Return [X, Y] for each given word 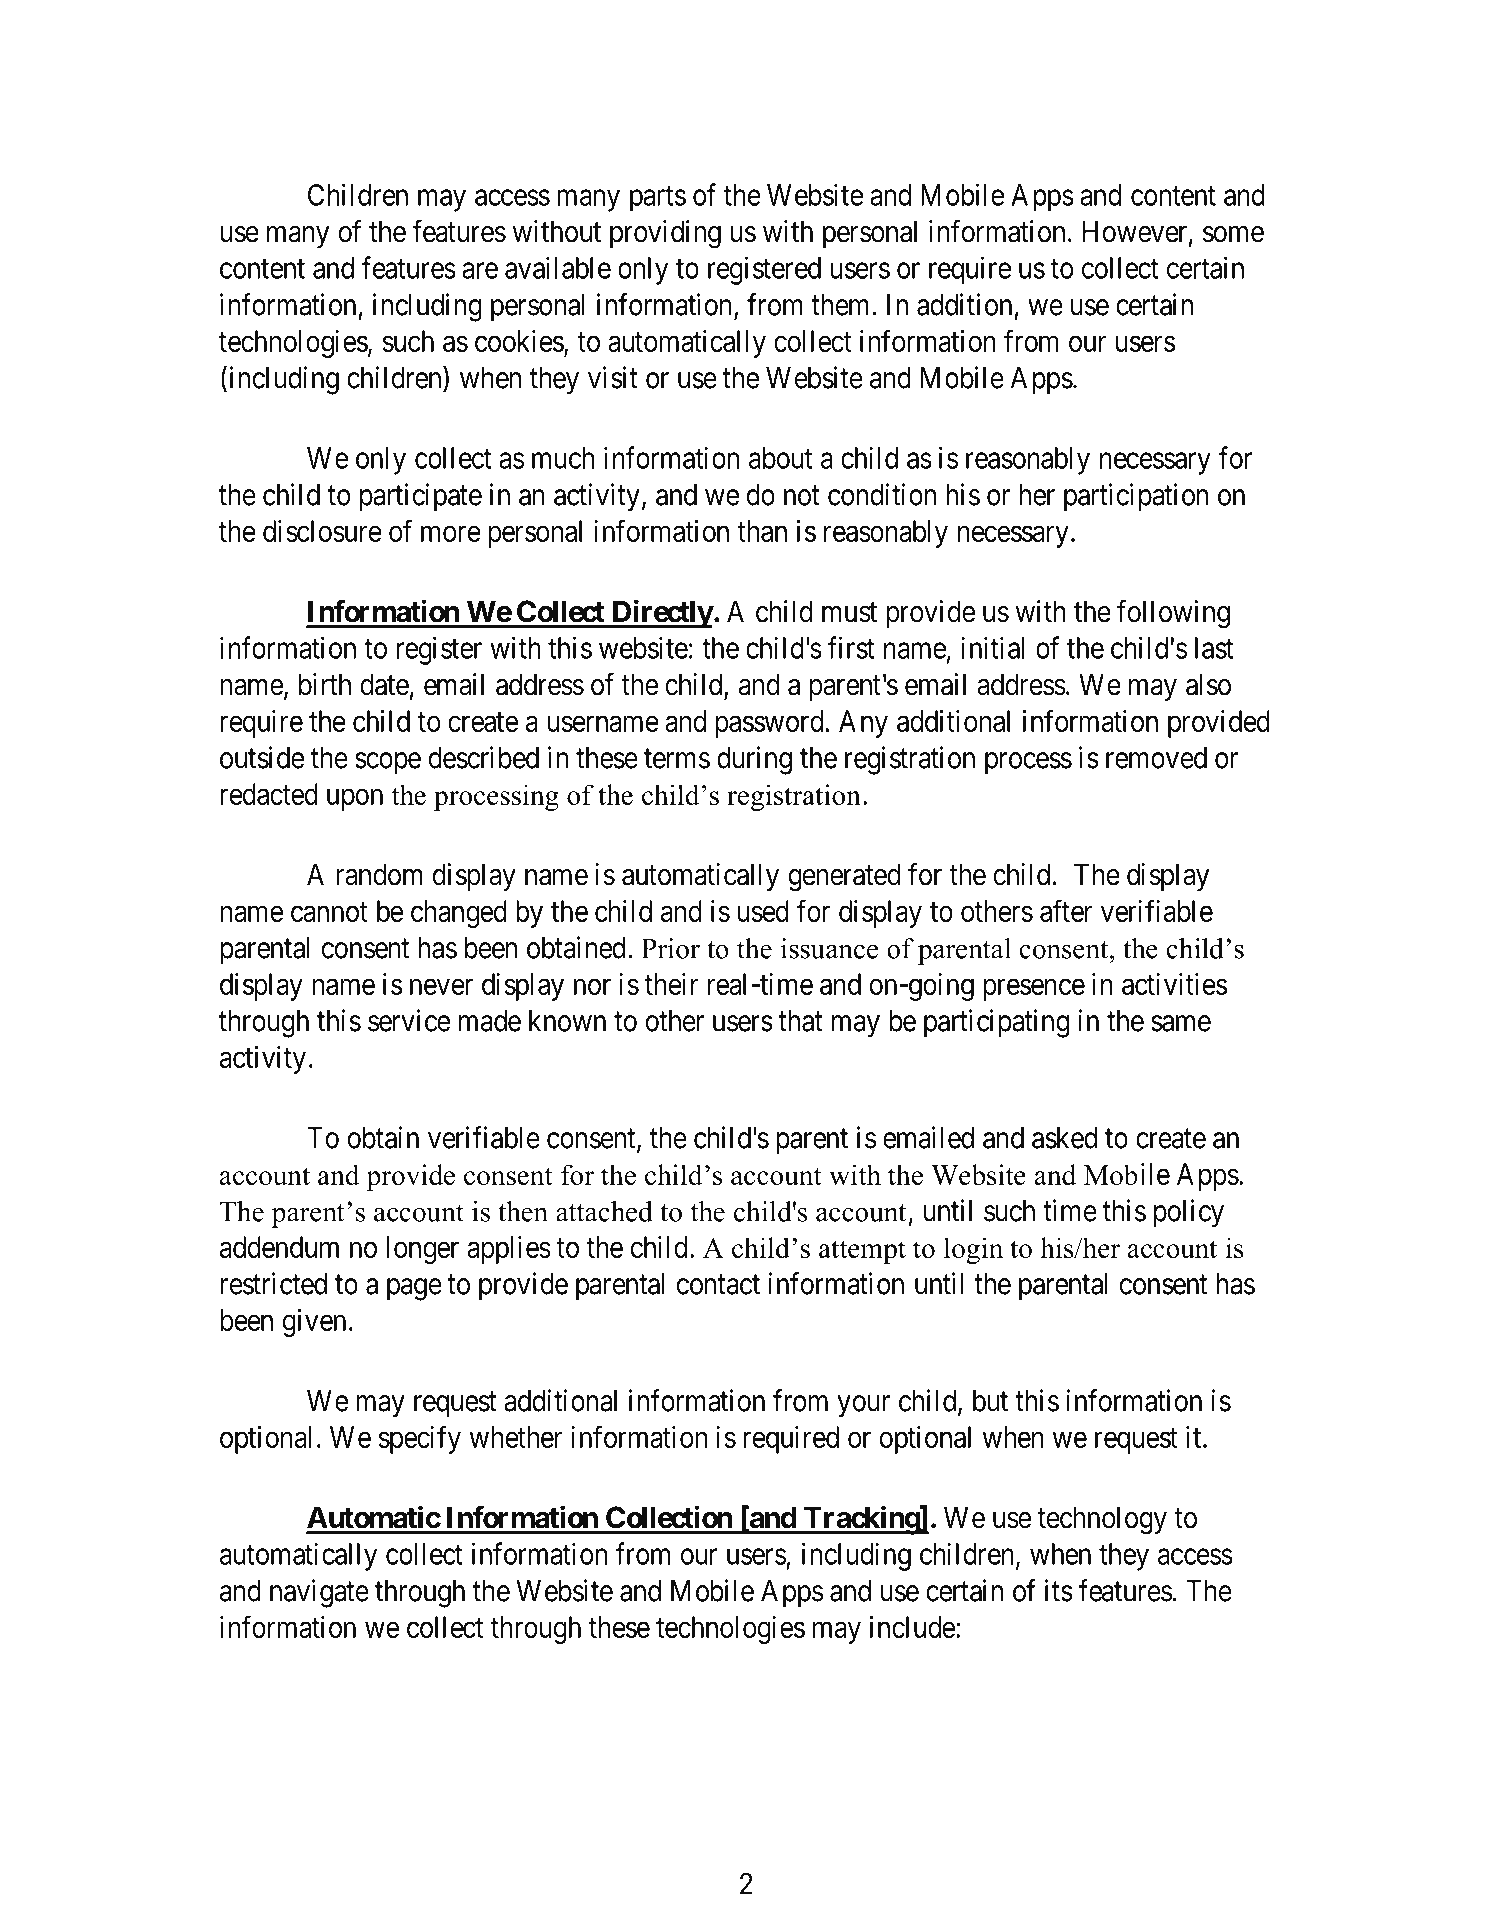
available [558, 267]
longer [422, 1250]
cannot [329, 912]
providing [665, 234]
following [1173, 614]
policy [1189, 1213]
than [762, 531]
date [384, 684]
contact [718, 1285]
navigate [319, 1593]
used [763, 911]
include [912, 1627]
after [1066, 910]
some [1233, 234]
